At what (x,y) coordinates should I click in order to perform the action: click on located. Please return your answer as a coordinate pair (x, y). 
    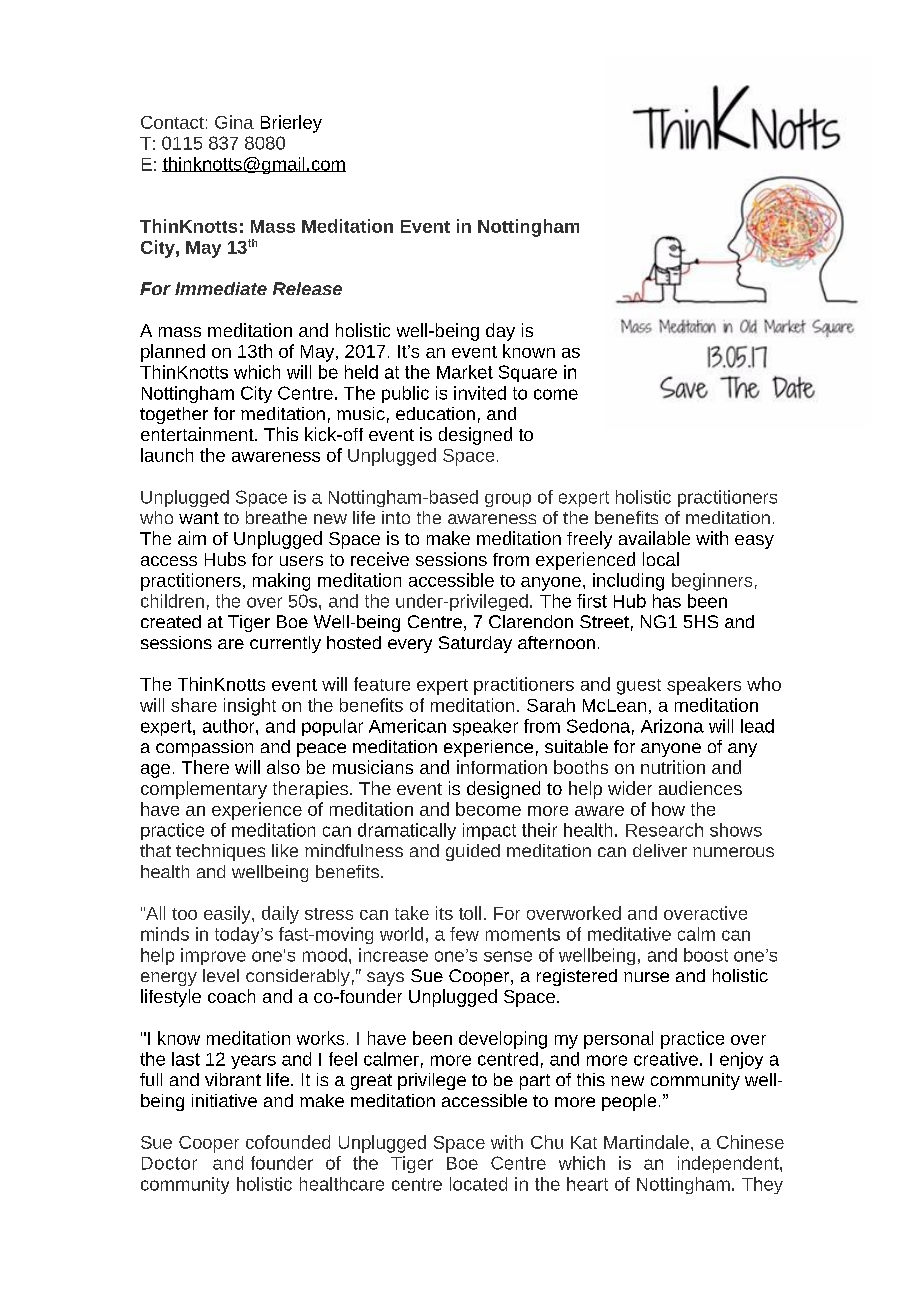
    Looking at the image, I should click on (478, 1184).
